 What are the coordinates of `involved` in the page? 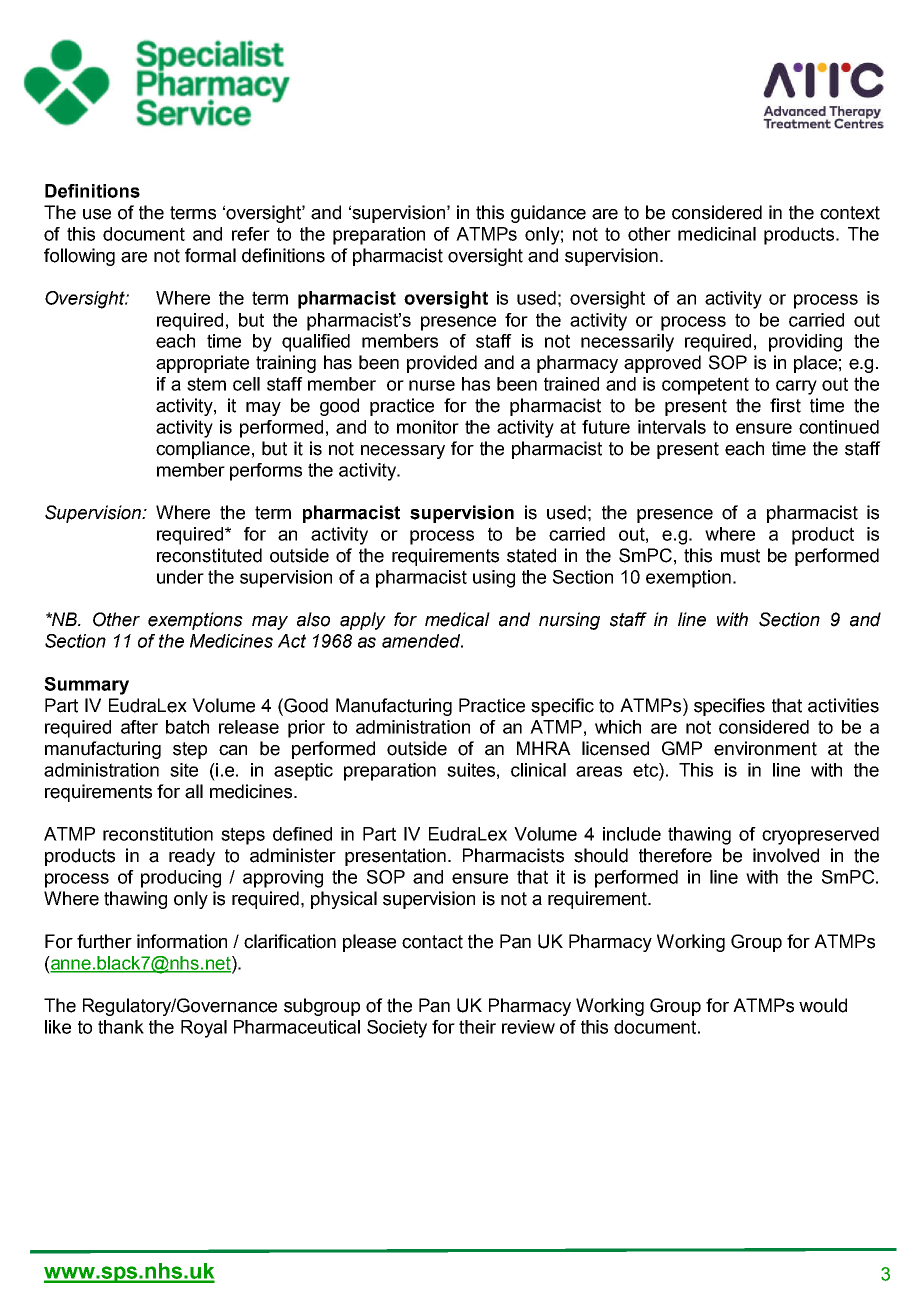 It's located at (786, 855).
